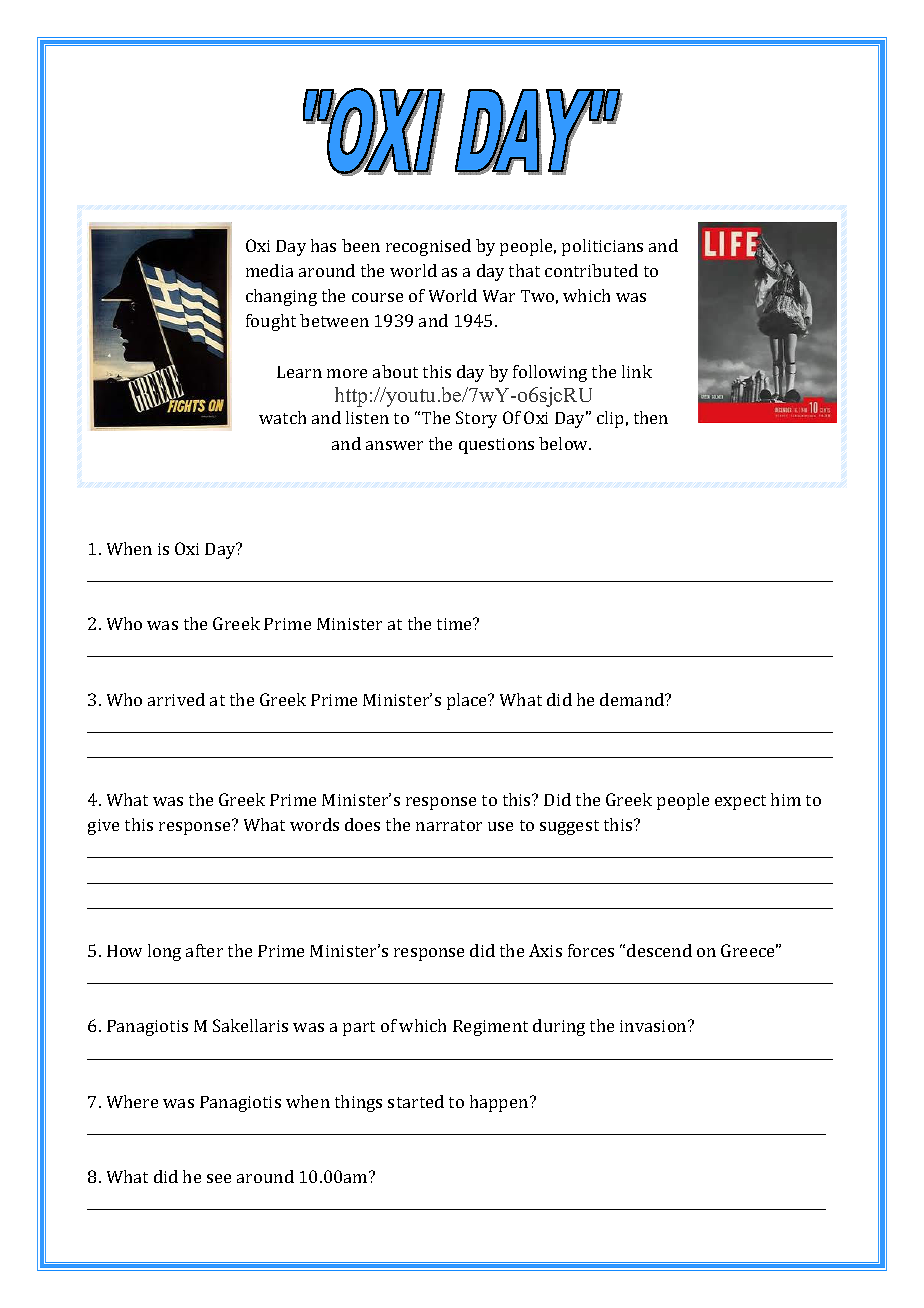 The height and width of the image is (1308, 924). Describe the element at coordinates (455, 624) in the image. I see `time` at that location.
